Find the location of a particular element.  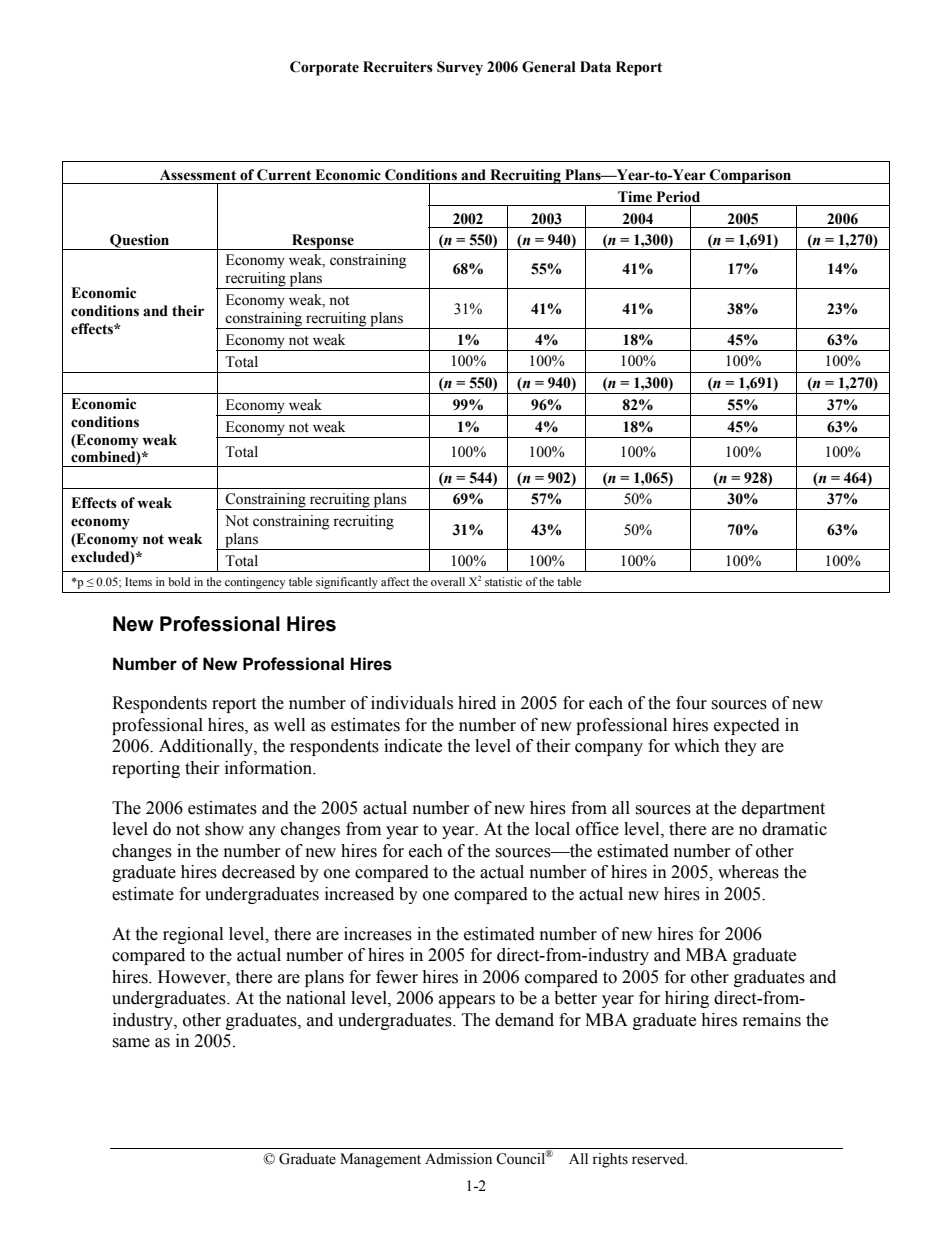

bold is located at coordinates (179, 581).
